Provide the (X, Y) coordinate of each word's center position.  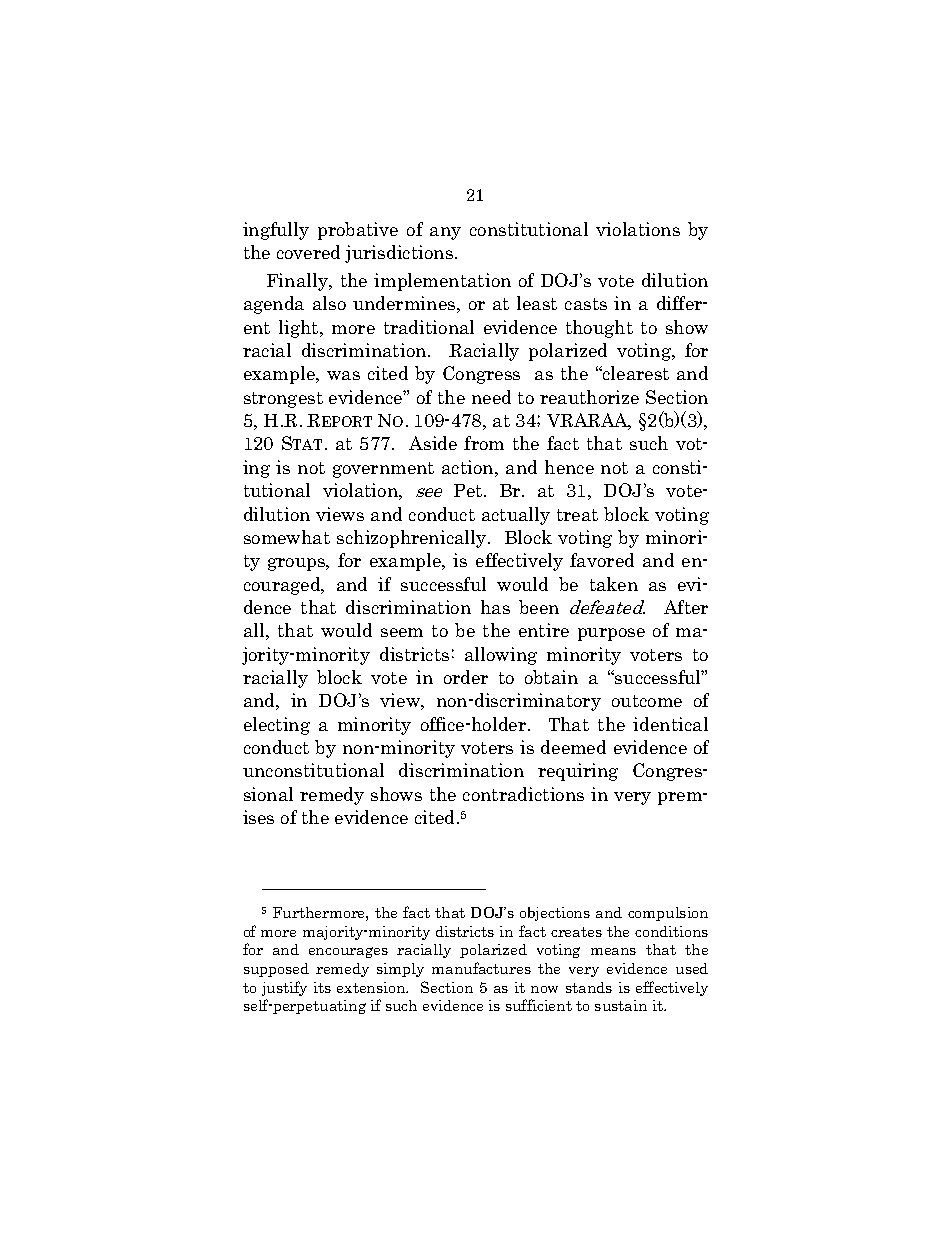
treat (577, 515)
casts (586, 304)
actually (516, 516)
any (445, 233)
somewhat (287, 537)
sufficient (539, 1005)
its (322, 987)
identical (670, 724)
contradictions (523, 794)
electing (277, 726)
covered (308, 252)
